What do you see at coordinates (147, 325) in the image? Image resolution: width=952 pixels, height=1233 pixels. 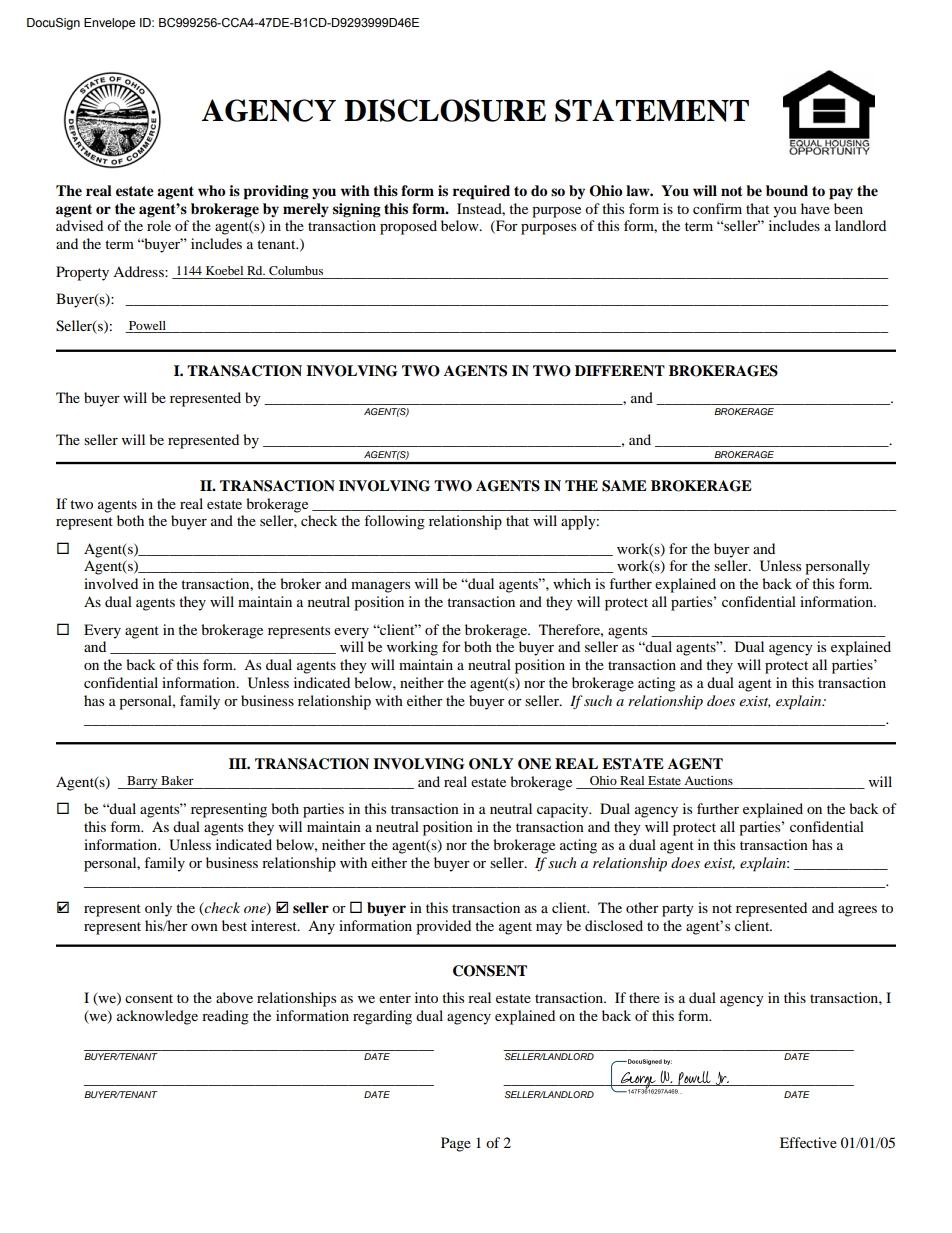 I see `Powell` at bounding box center [147, 325].
